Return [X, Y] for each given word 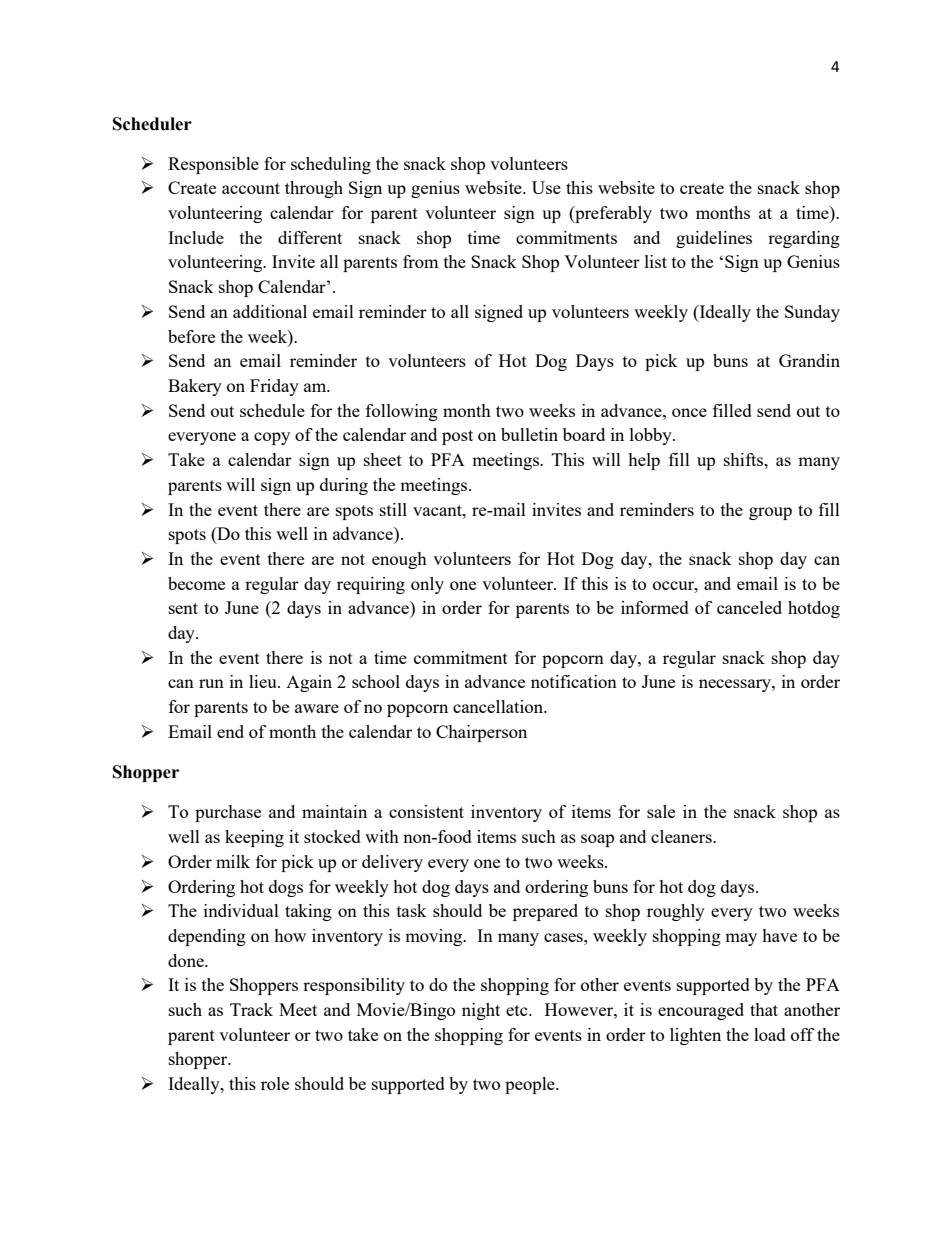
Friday [274, 387]
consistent [426, 811]
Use [546, 187]
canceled [749, 607]
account [251, 188]
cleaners [682, 836]
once [689, 412]
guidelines [714, 239]
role [275, 1083]
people [531, 1085]
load [770, 1034]
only [427, 585]
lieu [264, 681]
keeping [254, 838]
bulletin [529, 434]
